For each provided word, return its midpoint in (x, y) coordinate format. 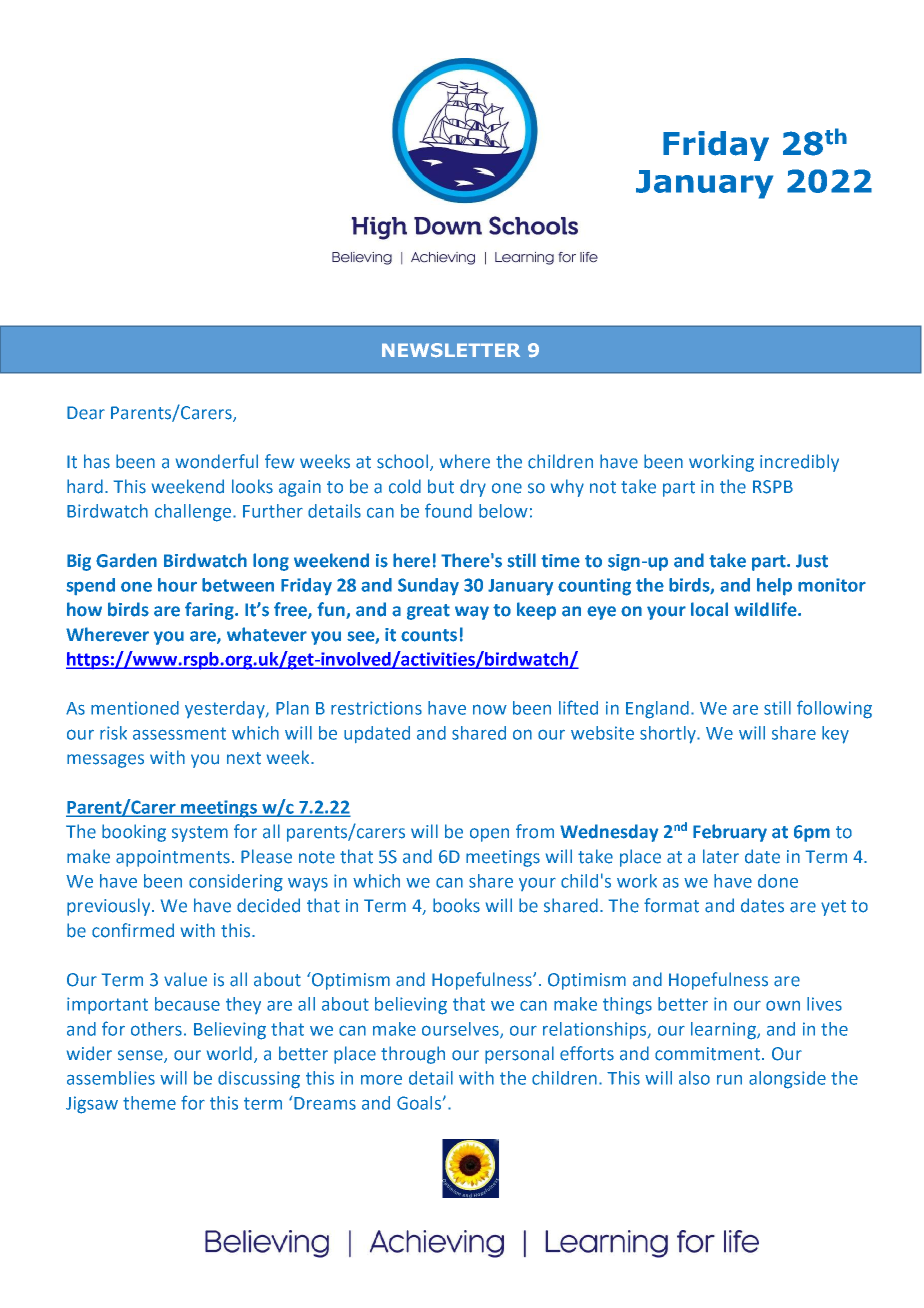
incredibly (799, 463)
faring (210, 611)
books (456, 905)
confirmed (133, 930)
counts (429, 635)
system (200, 834)
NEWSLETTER (451, 350)
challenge (194, 513)
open (489, 835)
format (671, 905)
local (709, 609)
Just (812, 561)
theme (149, 1103)
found (448, 510)
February (730, 833)
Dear (86, 413)
